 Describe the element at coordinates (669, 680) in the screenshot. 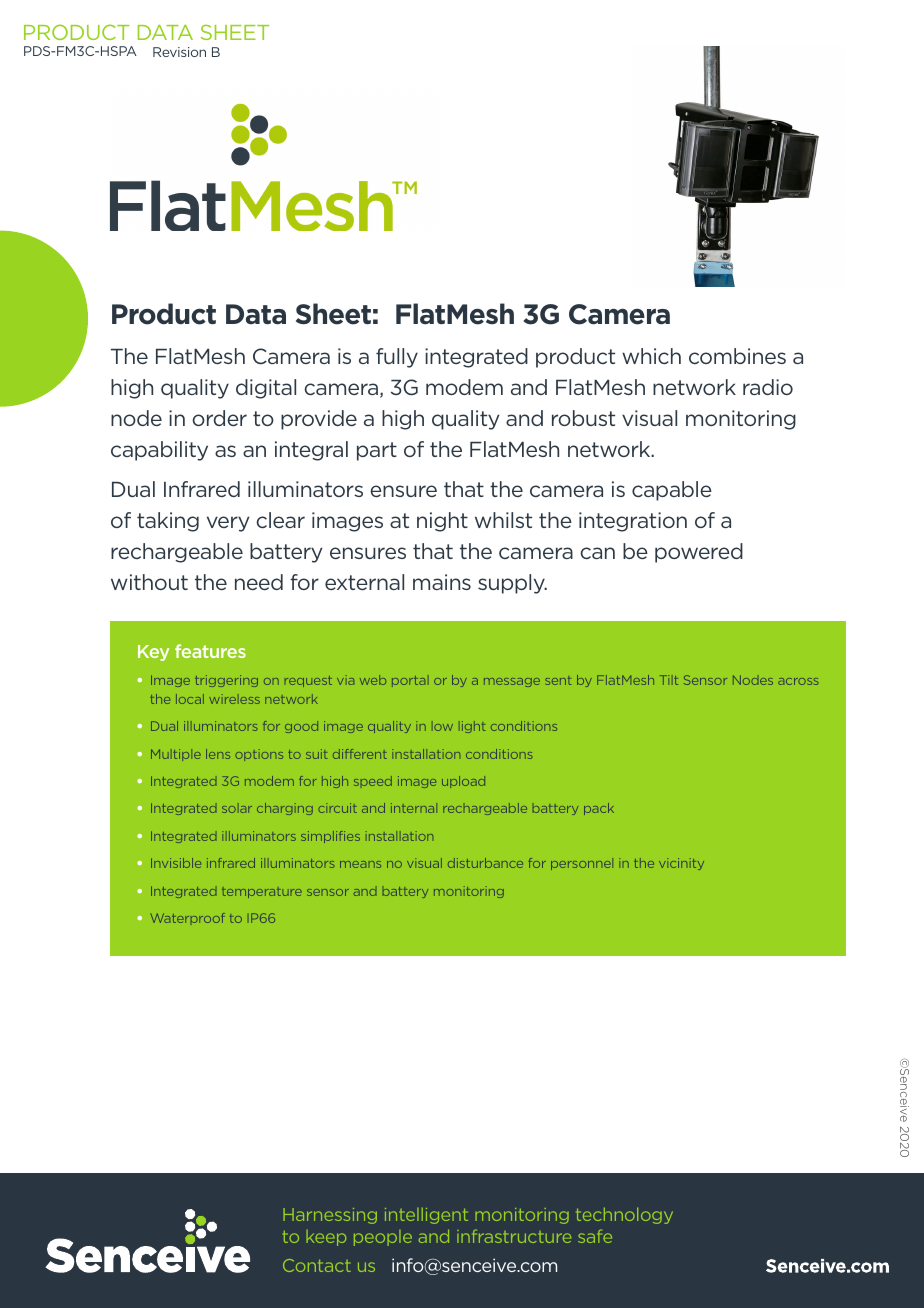

I see `Tilt` at that location.
